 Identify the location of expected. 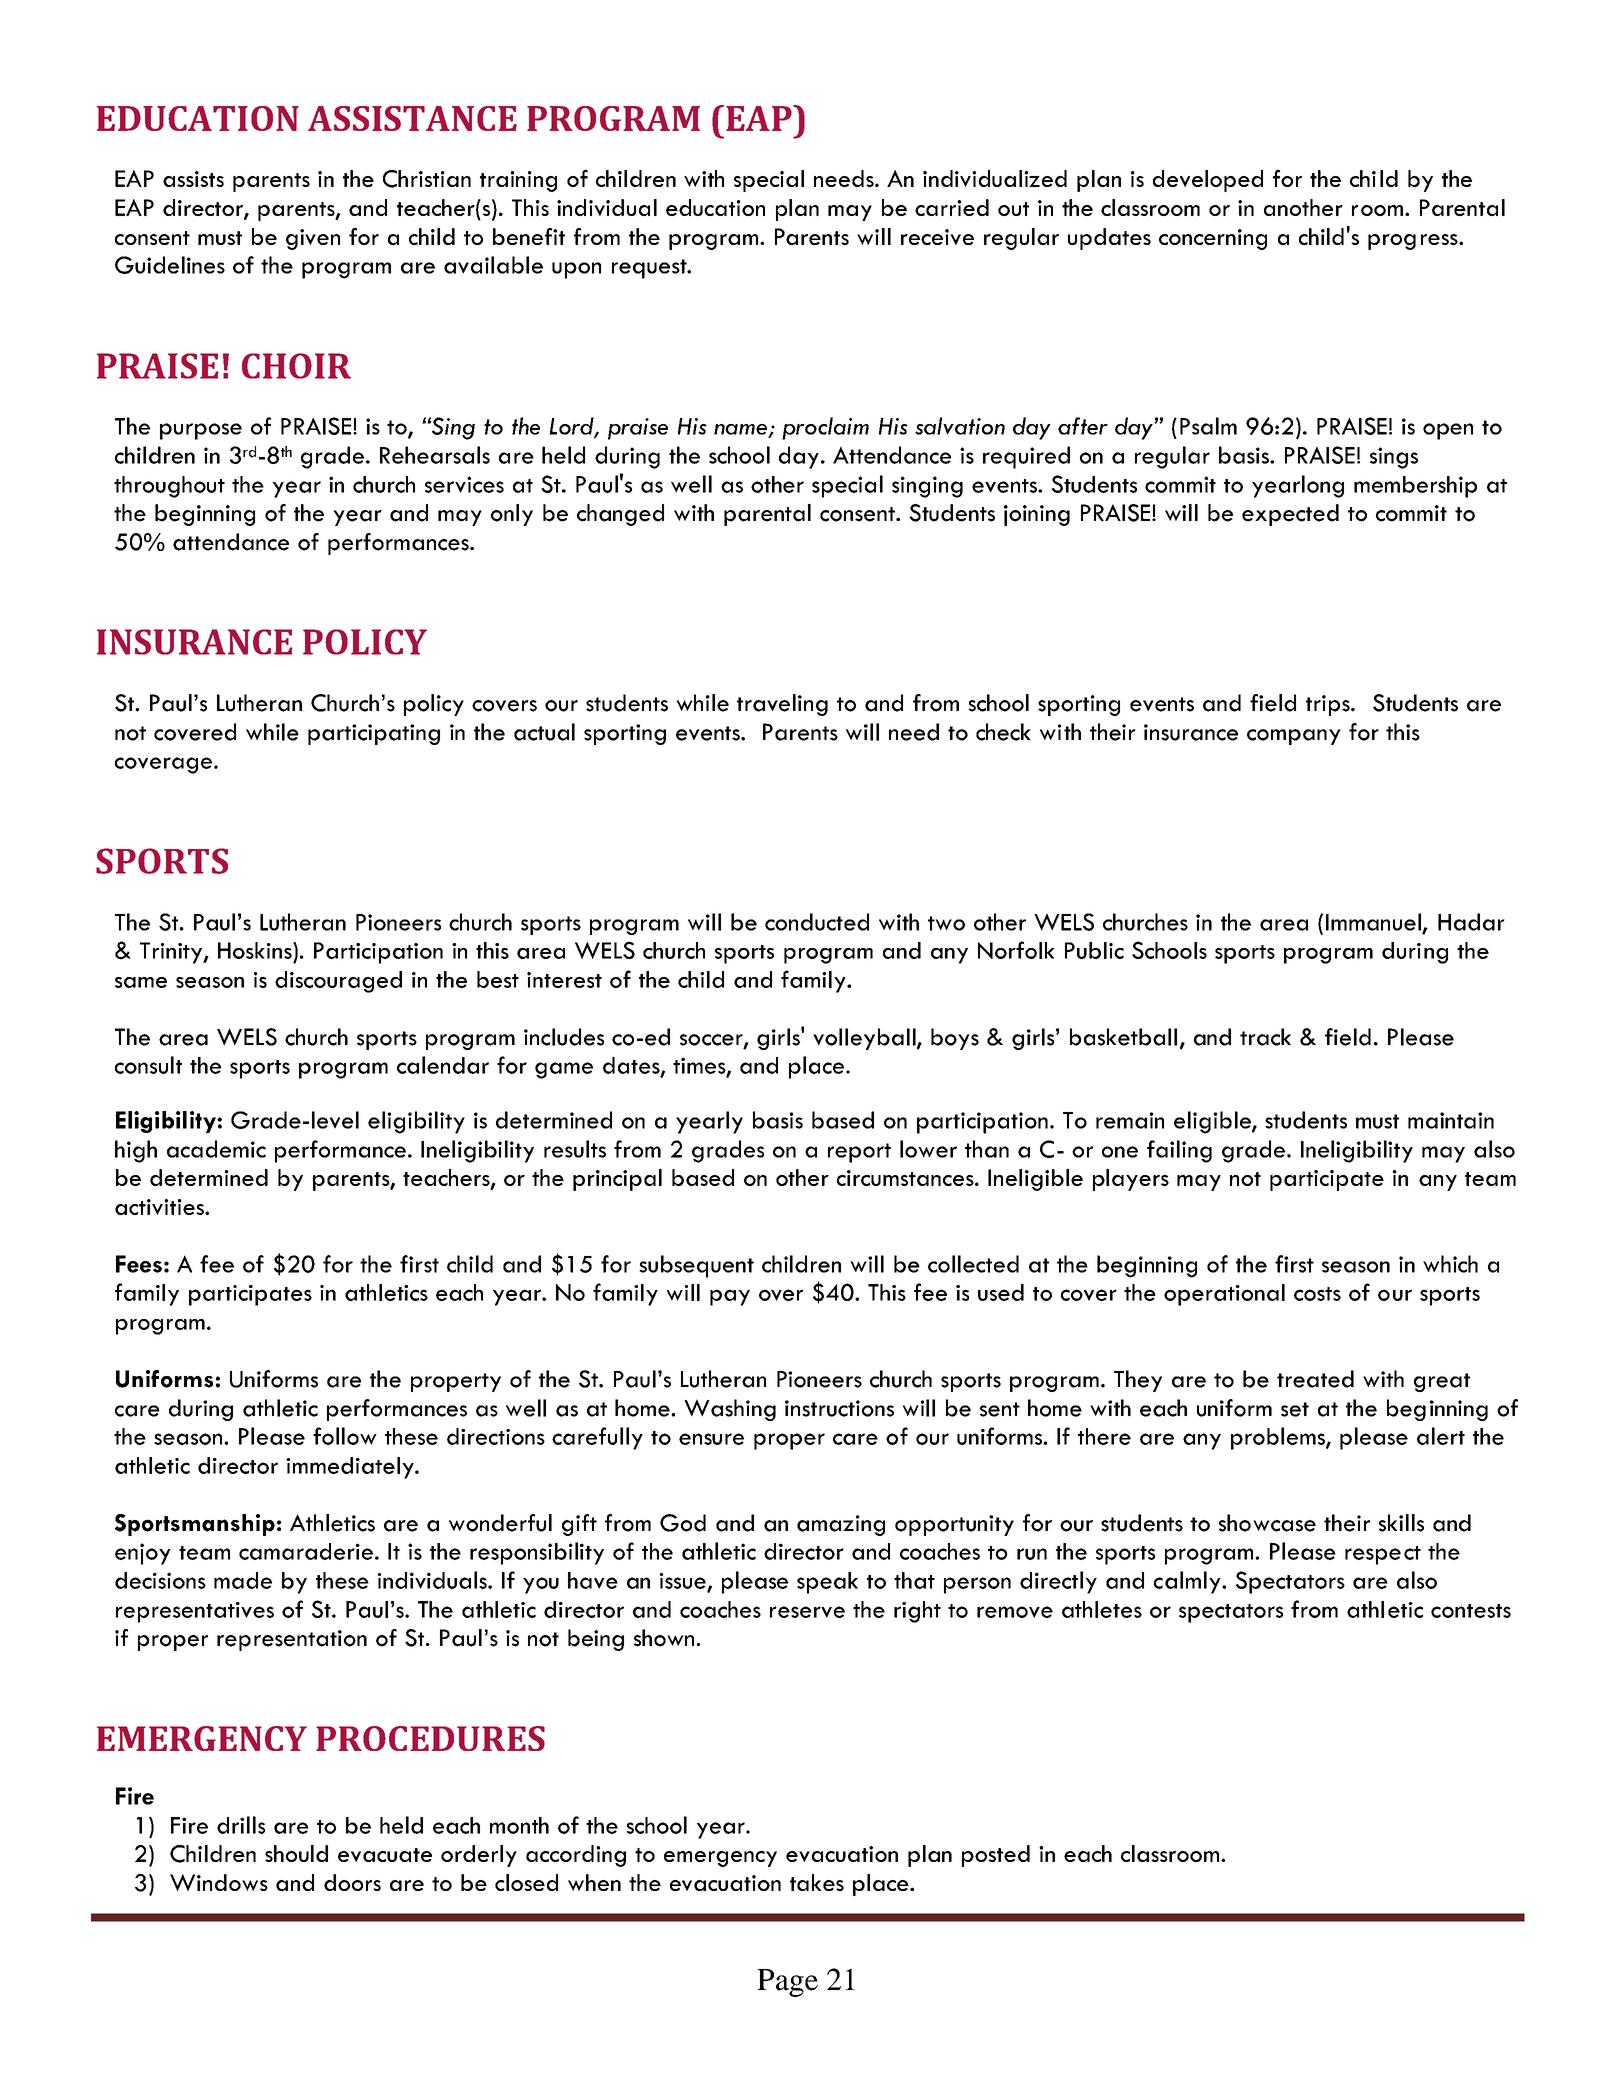
(1290, 515).
